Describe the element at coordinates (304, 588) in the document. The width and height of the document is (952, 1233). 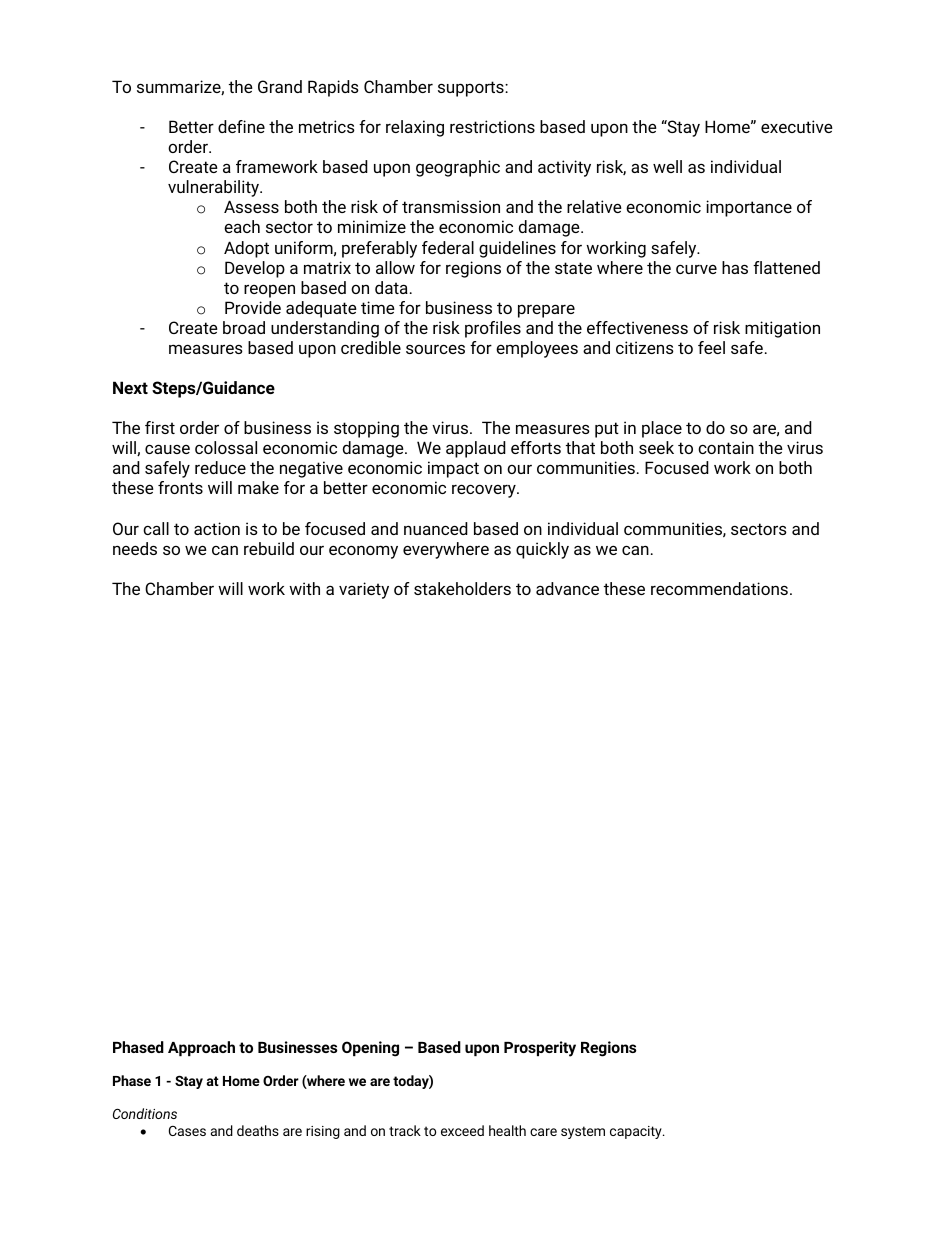
I see `with` at that location.
